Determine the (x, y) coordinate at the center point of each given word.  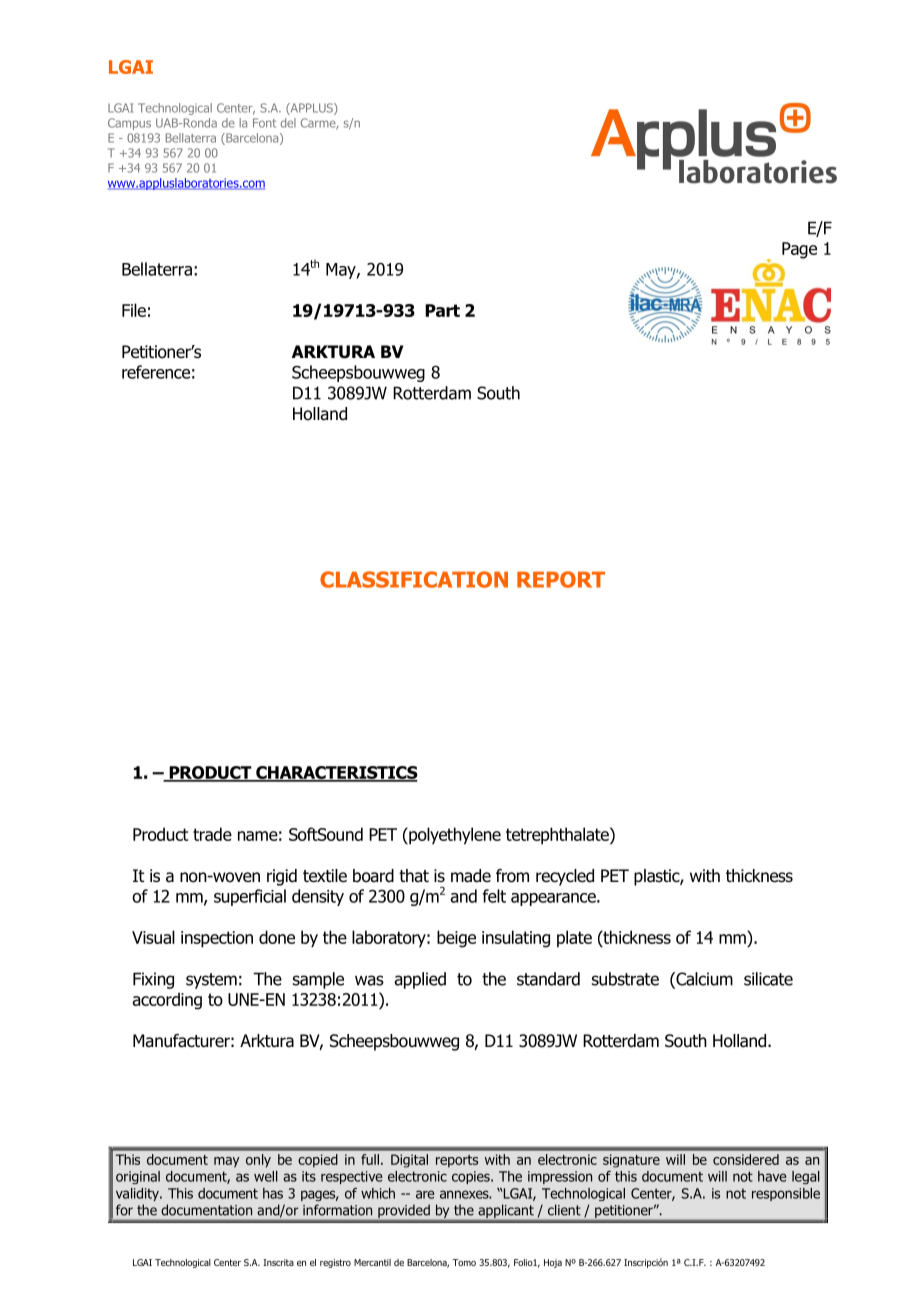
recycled (565, 877)
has (273, 1193)
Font (264, 123)
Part (442, 310)
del (288, 123)
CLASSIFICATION (414, 579)
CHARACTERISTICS (336, 774)
